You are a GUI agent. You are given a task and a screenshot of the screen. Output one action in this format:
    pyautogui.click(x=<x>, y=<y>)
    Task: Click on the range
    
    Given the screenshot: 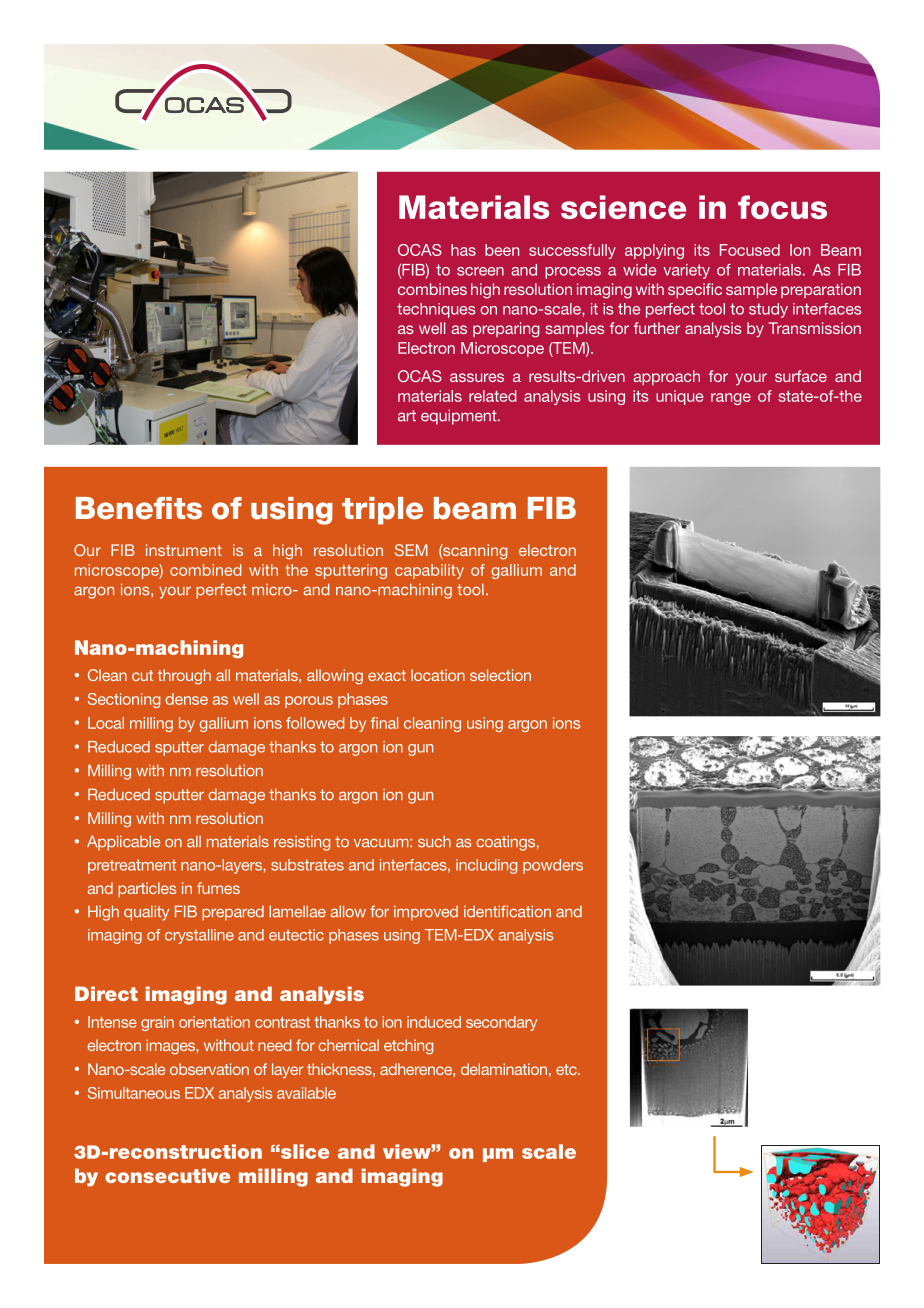 What is the action you would take?
    pyautogui.click(x=731, y=399)
